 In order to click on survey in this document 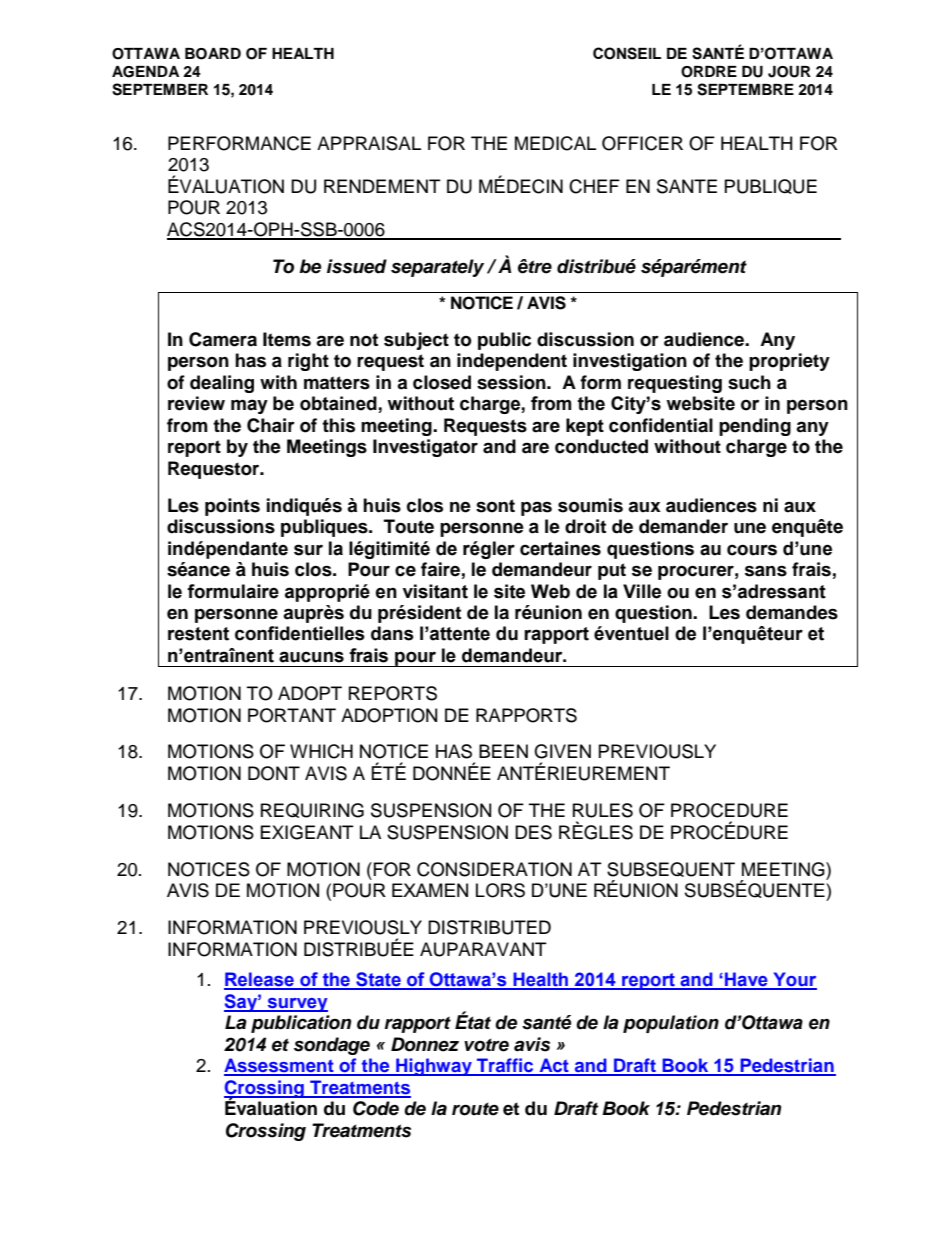, I will do `click(296, 1005)`.
